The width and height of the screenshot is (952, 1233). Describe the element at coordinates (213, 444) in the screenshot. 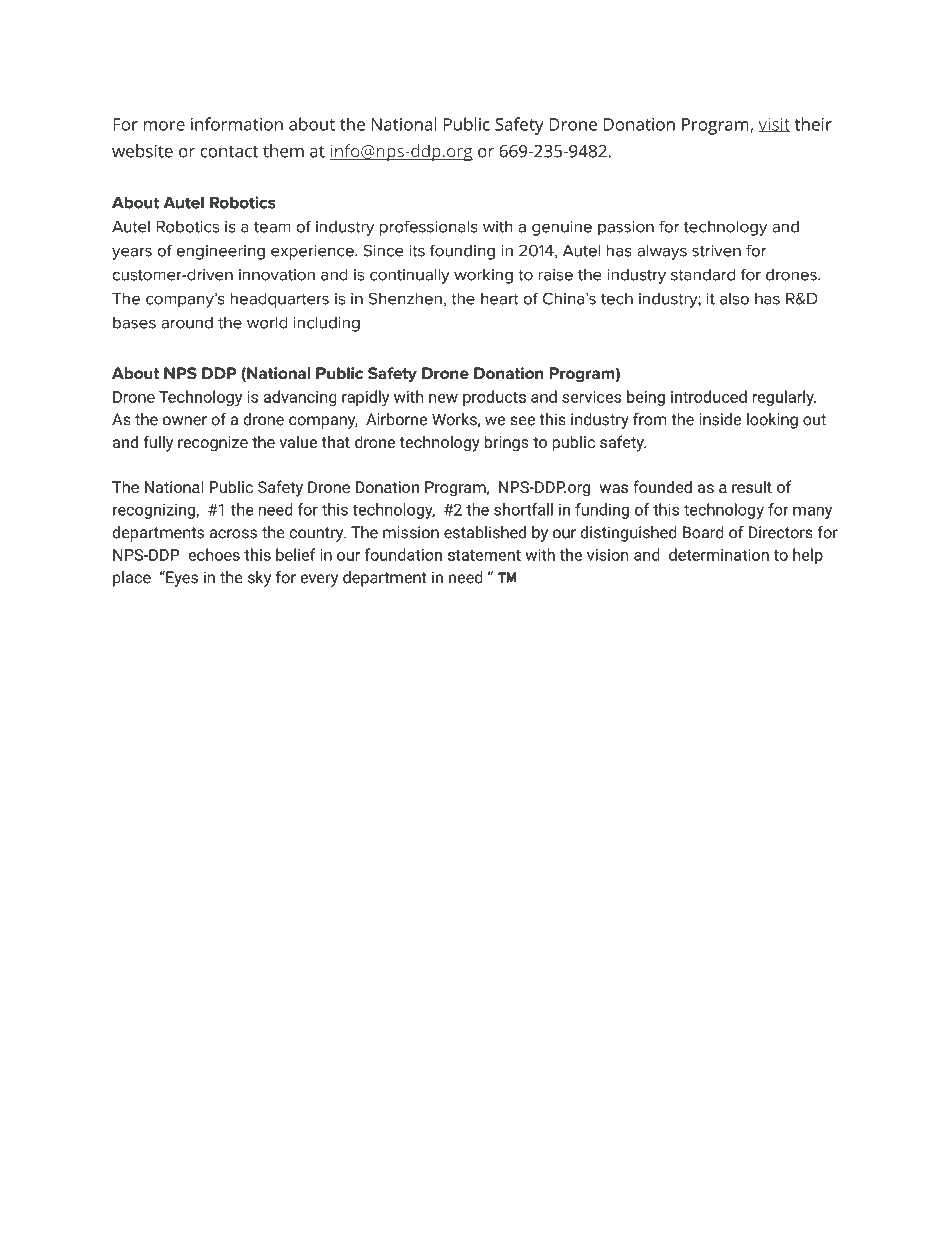

I see `recognize` at that location.
